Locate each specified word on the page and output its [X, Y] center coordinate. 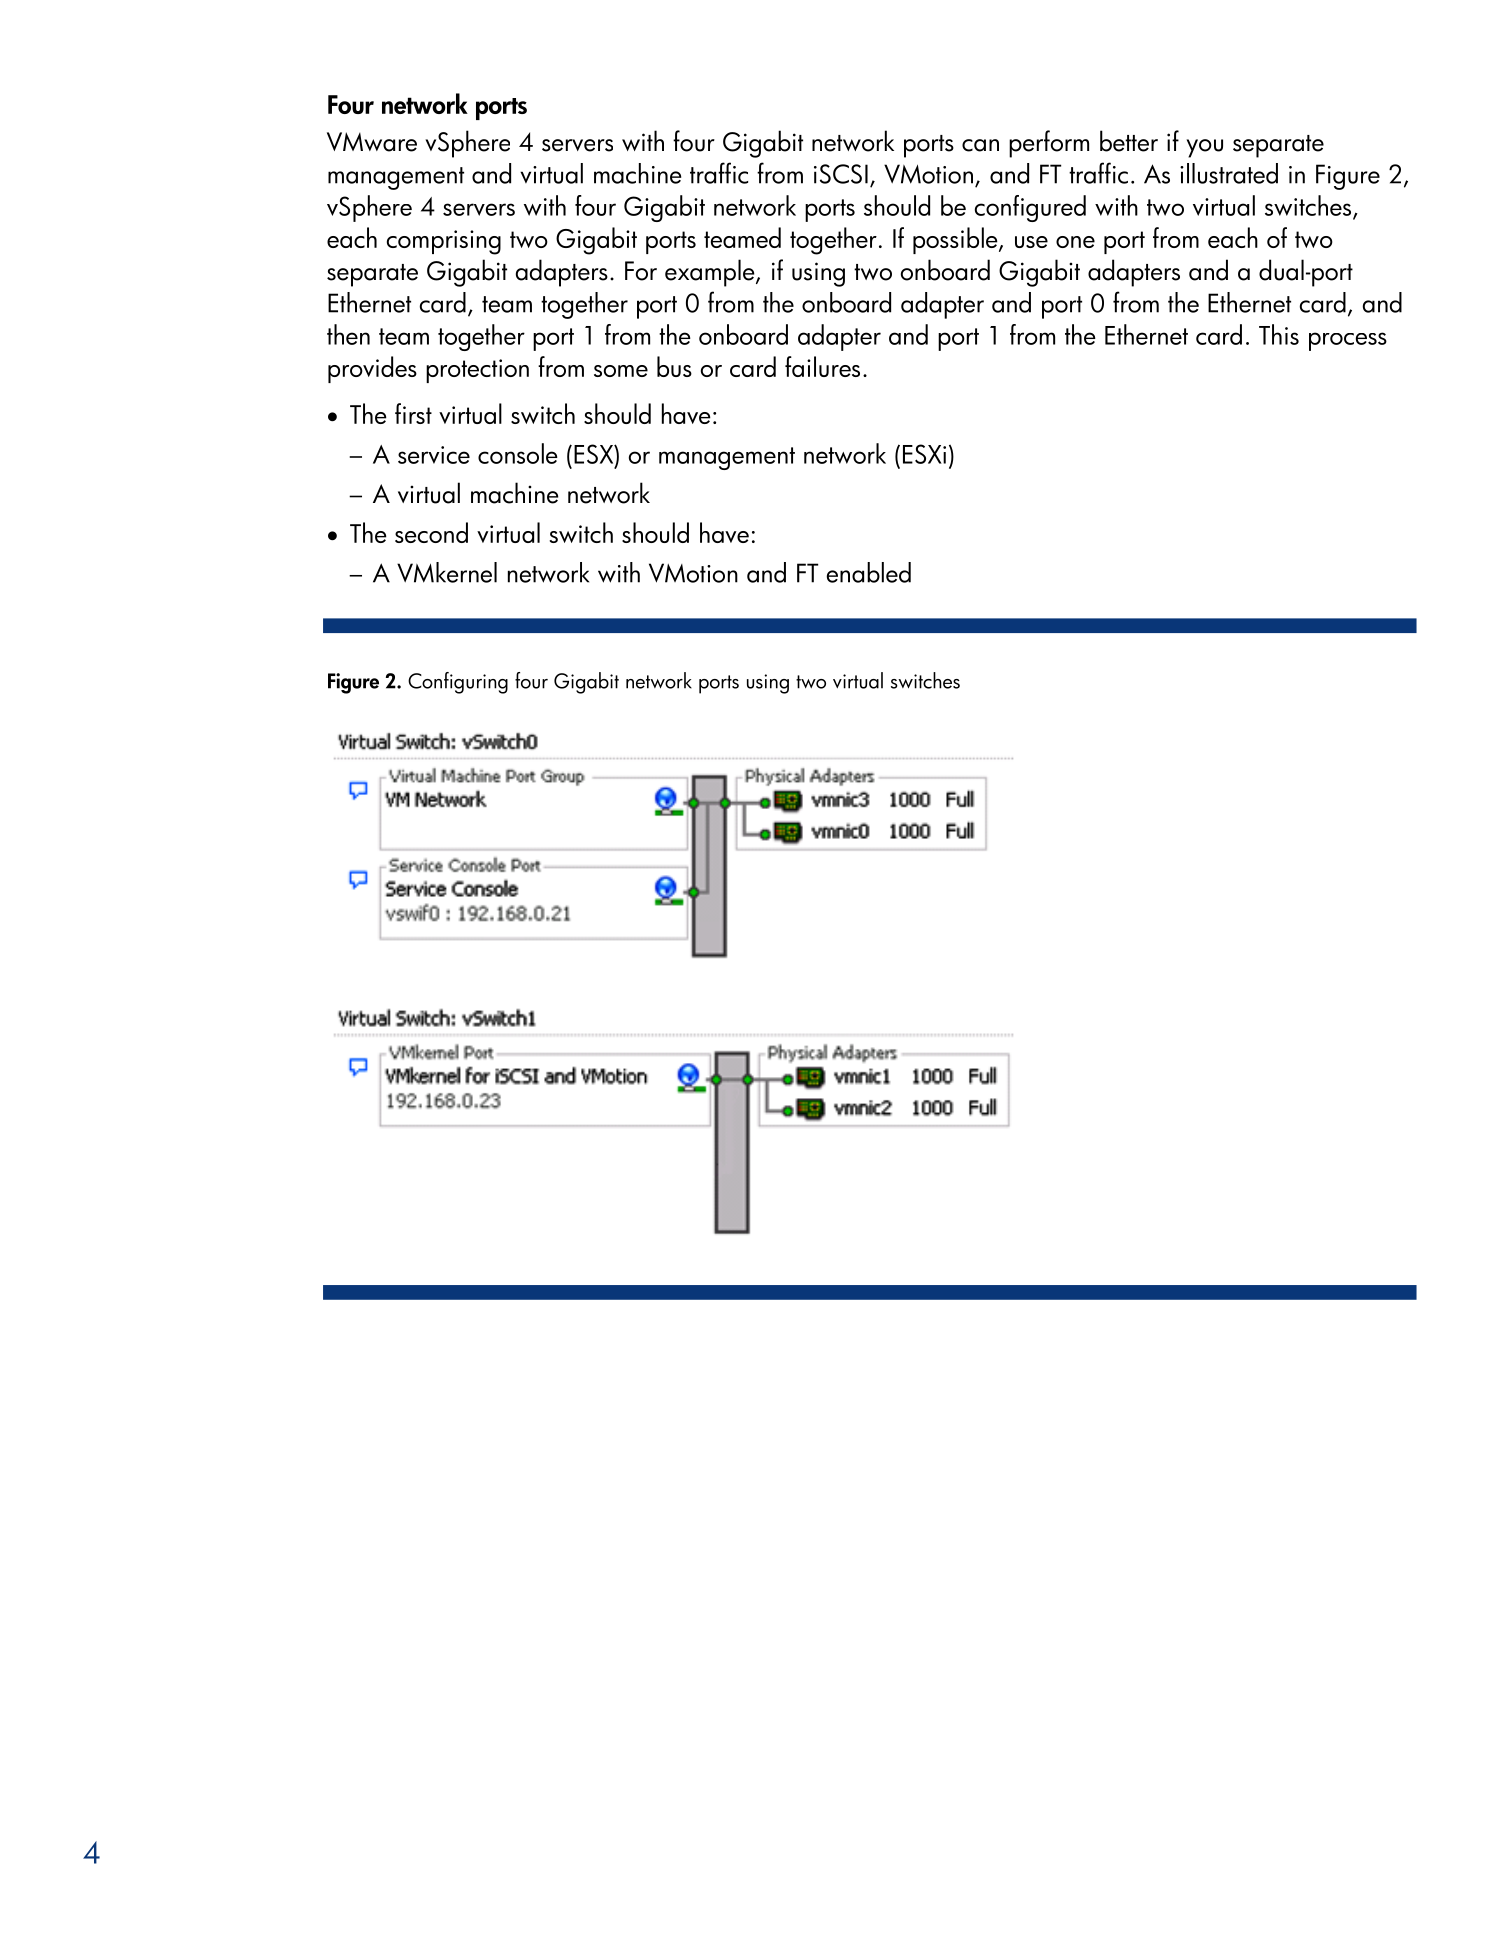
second [431, 532]
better [1129, 141]
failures [822, 366]
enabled [869, 572]
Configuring [458, 683]
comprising [444, 242]
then [348, 334]
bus [674, 366]
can [980, 145]
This [1279, 334]
